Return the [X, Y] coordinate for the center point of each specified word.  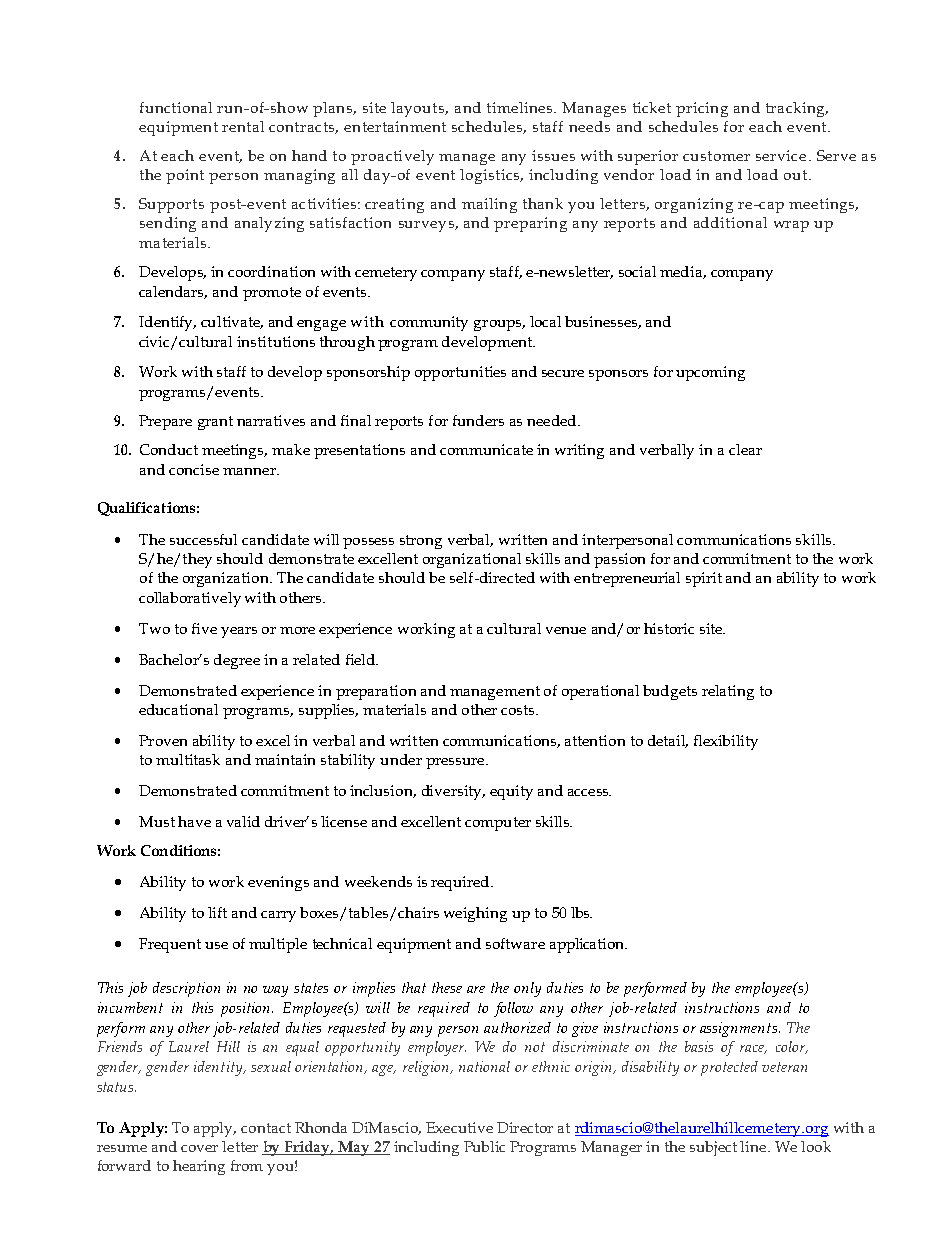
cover [199, 1148]
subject [713, 1148]
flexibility [726, 742]
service [781, 155]
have [194, 821]
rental [243, 126]
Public [484, 1146]
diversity [453, 792]
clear [745, 449]
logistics [490, 176]
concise [194, 469]
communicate [486, 449]
